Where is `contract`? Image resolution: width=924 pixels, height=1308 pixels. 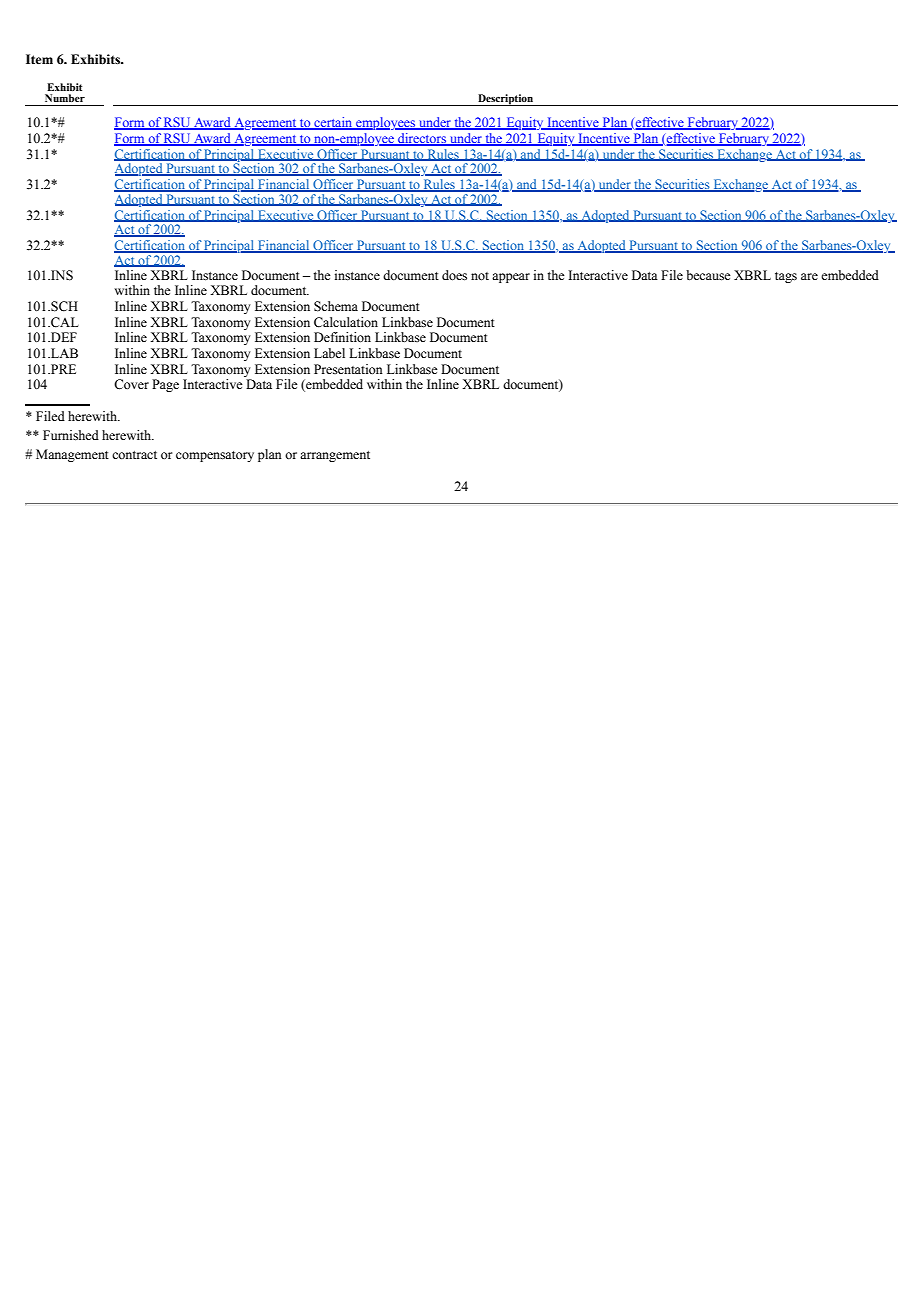 contract is located at coordinates (134, 455).
